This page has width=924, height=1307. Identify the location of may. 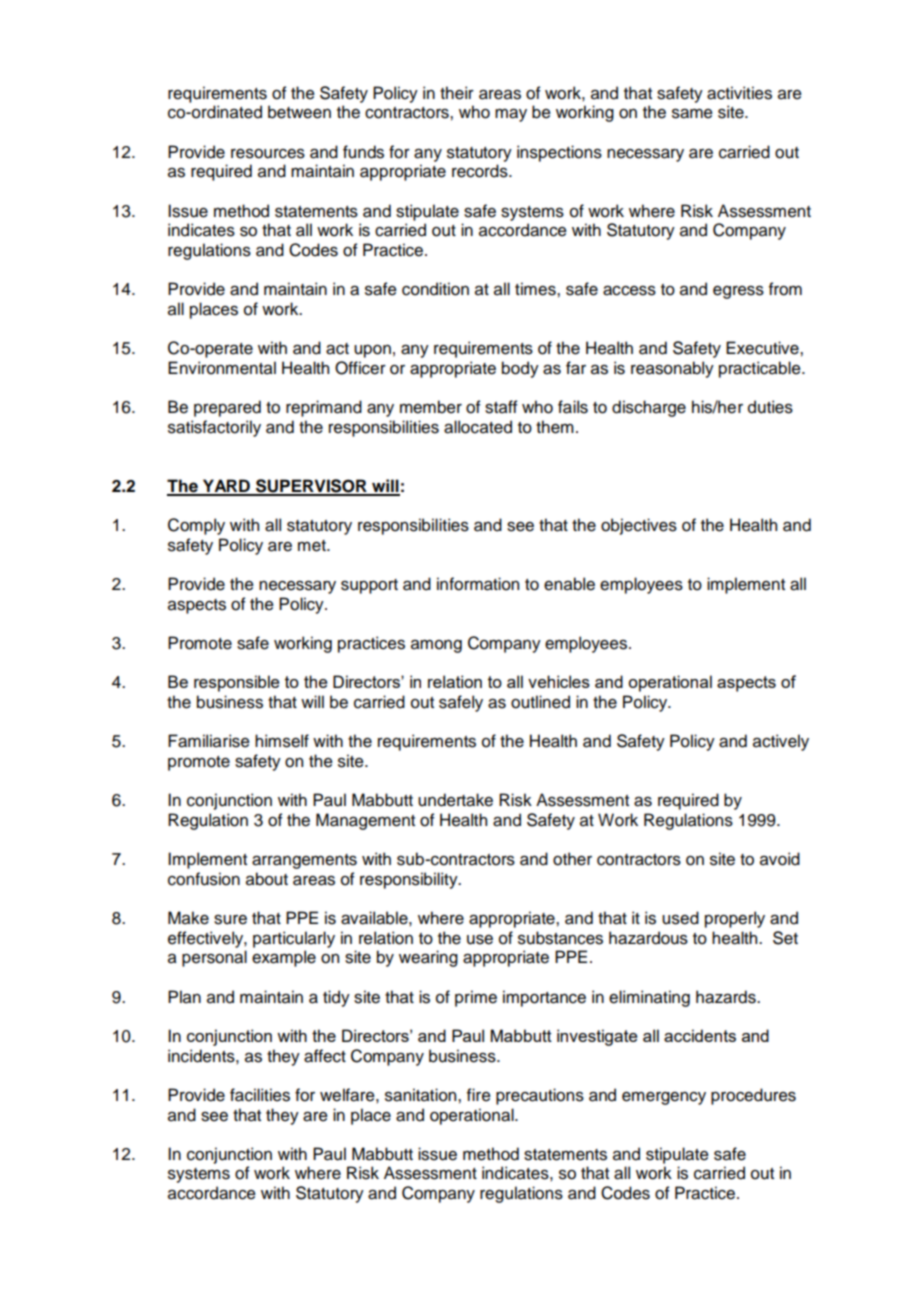
(511, 115).
